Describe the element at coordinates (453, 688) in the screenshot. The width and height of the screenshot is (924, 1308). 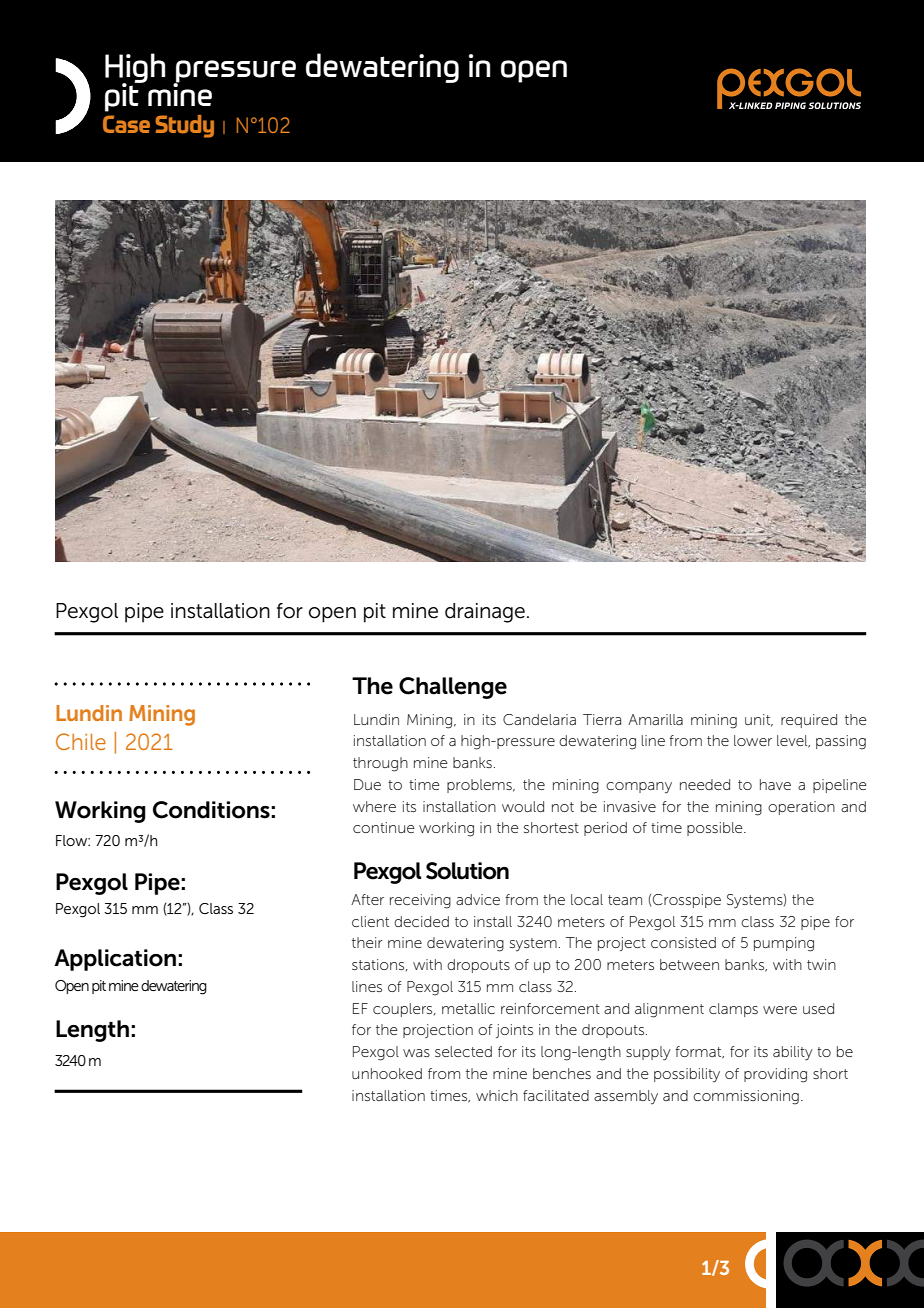
I see `Challenge` at that location.
